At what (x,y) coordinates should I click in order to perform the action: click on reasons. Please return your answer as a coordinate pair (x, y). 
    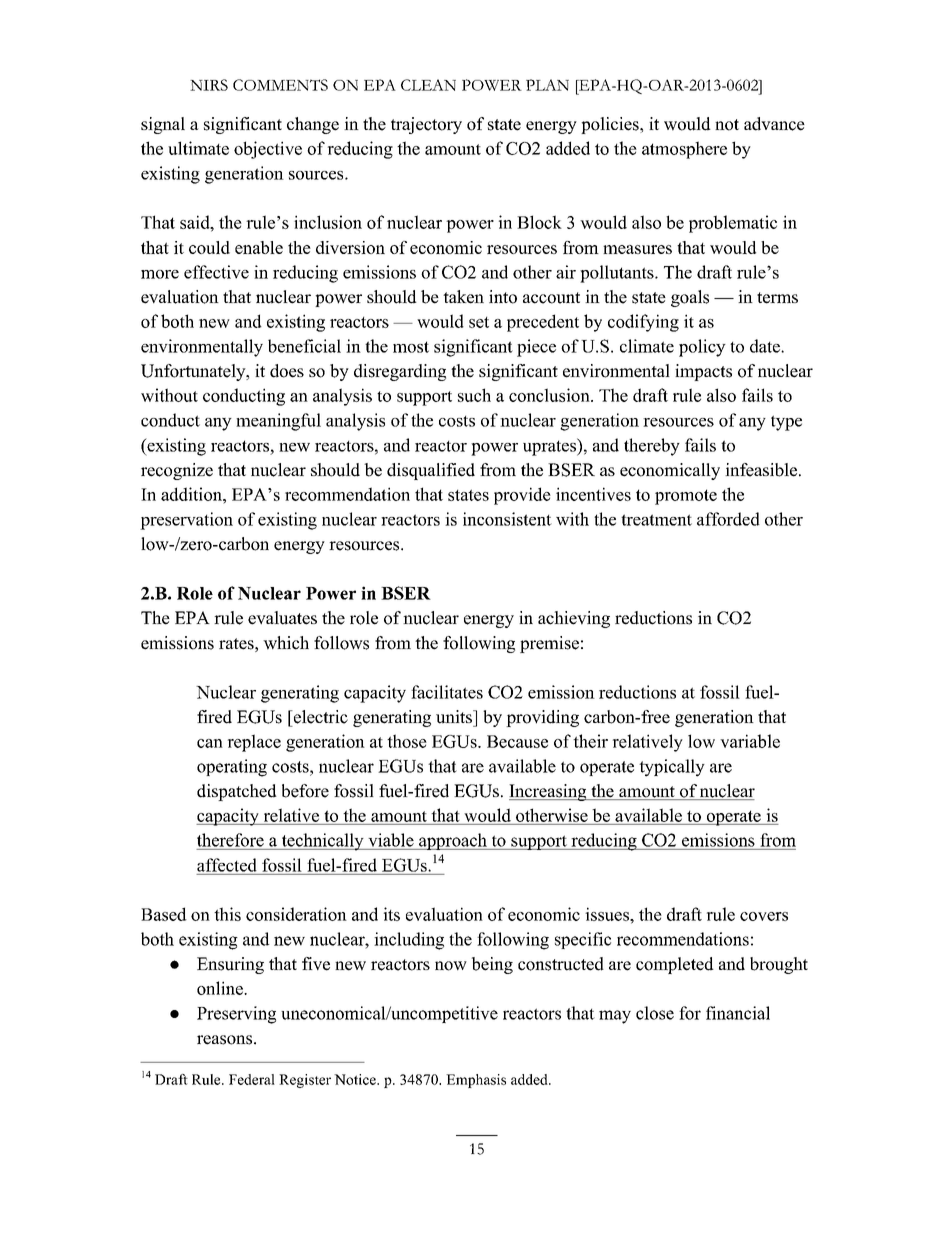
    Looking at the image, I should click on (226, 1040).
